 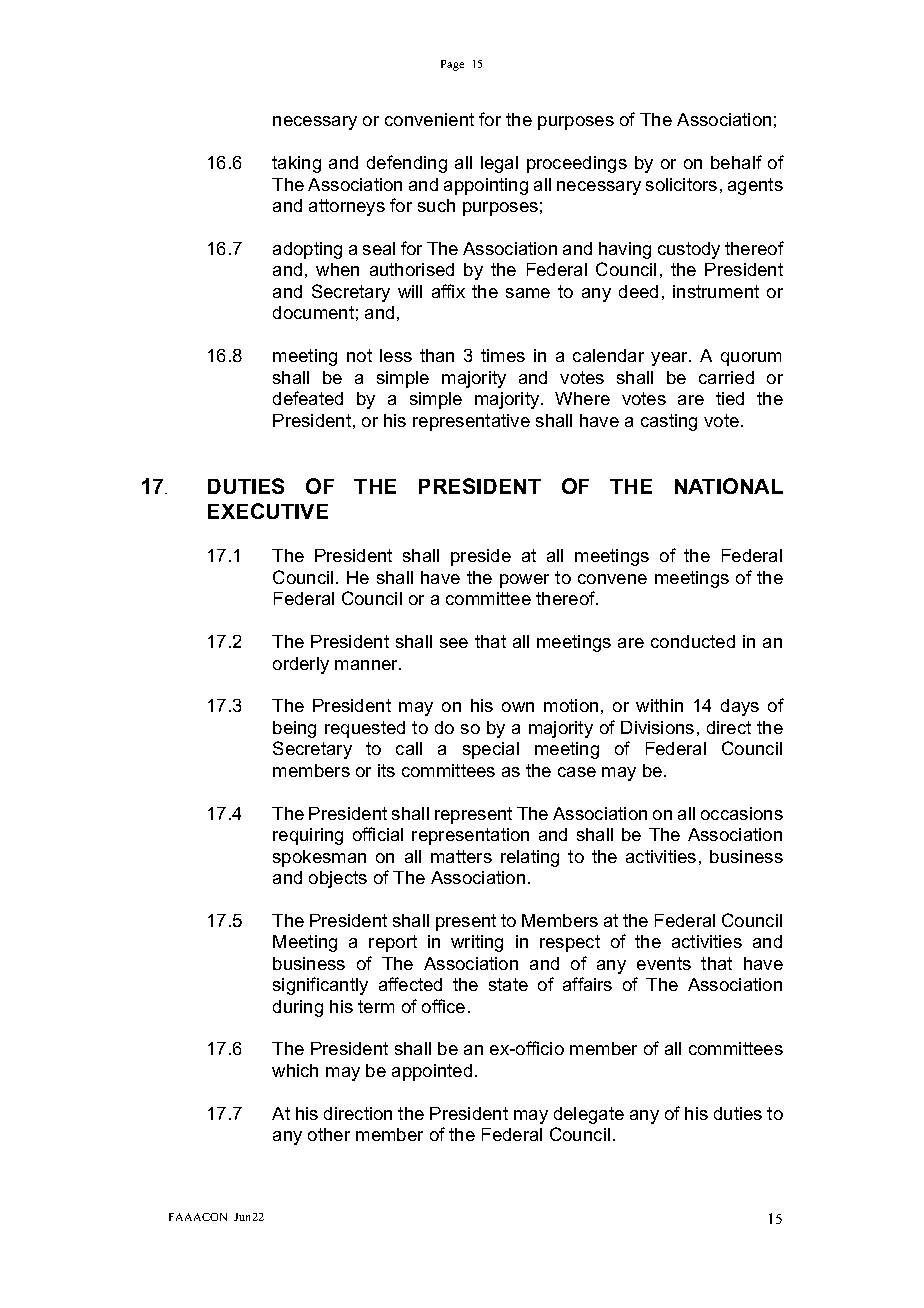 I want to click on casting, so click(x=669, y=422).
